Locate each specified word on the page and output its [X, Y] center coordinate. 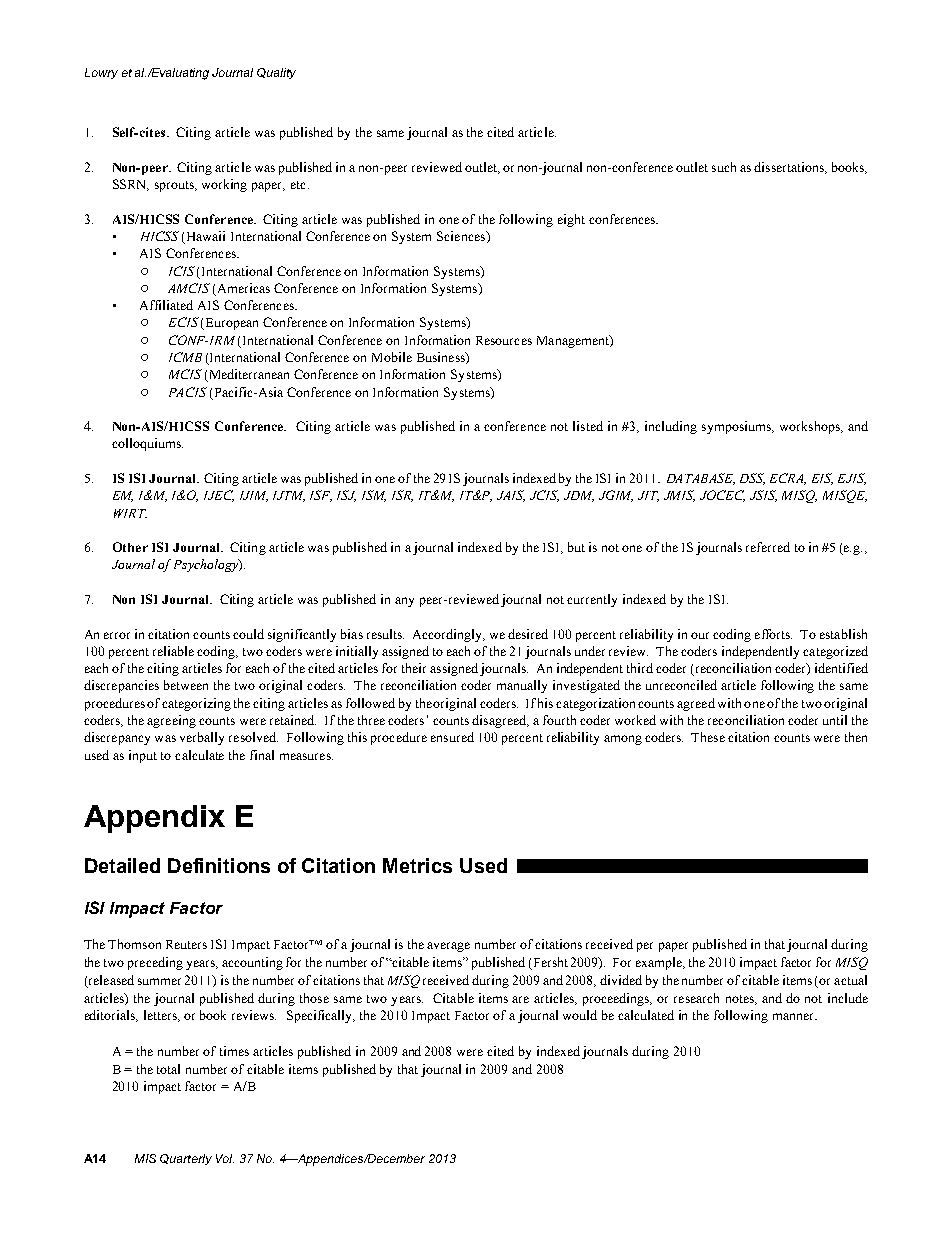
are [520, 999]
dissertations [790, 168]
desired [528, 634]
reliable [173, 651]
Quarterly [186, 1159]
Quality [276, 73]
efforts [773, 634]
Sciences [462, 237]
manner [794, 1016]
